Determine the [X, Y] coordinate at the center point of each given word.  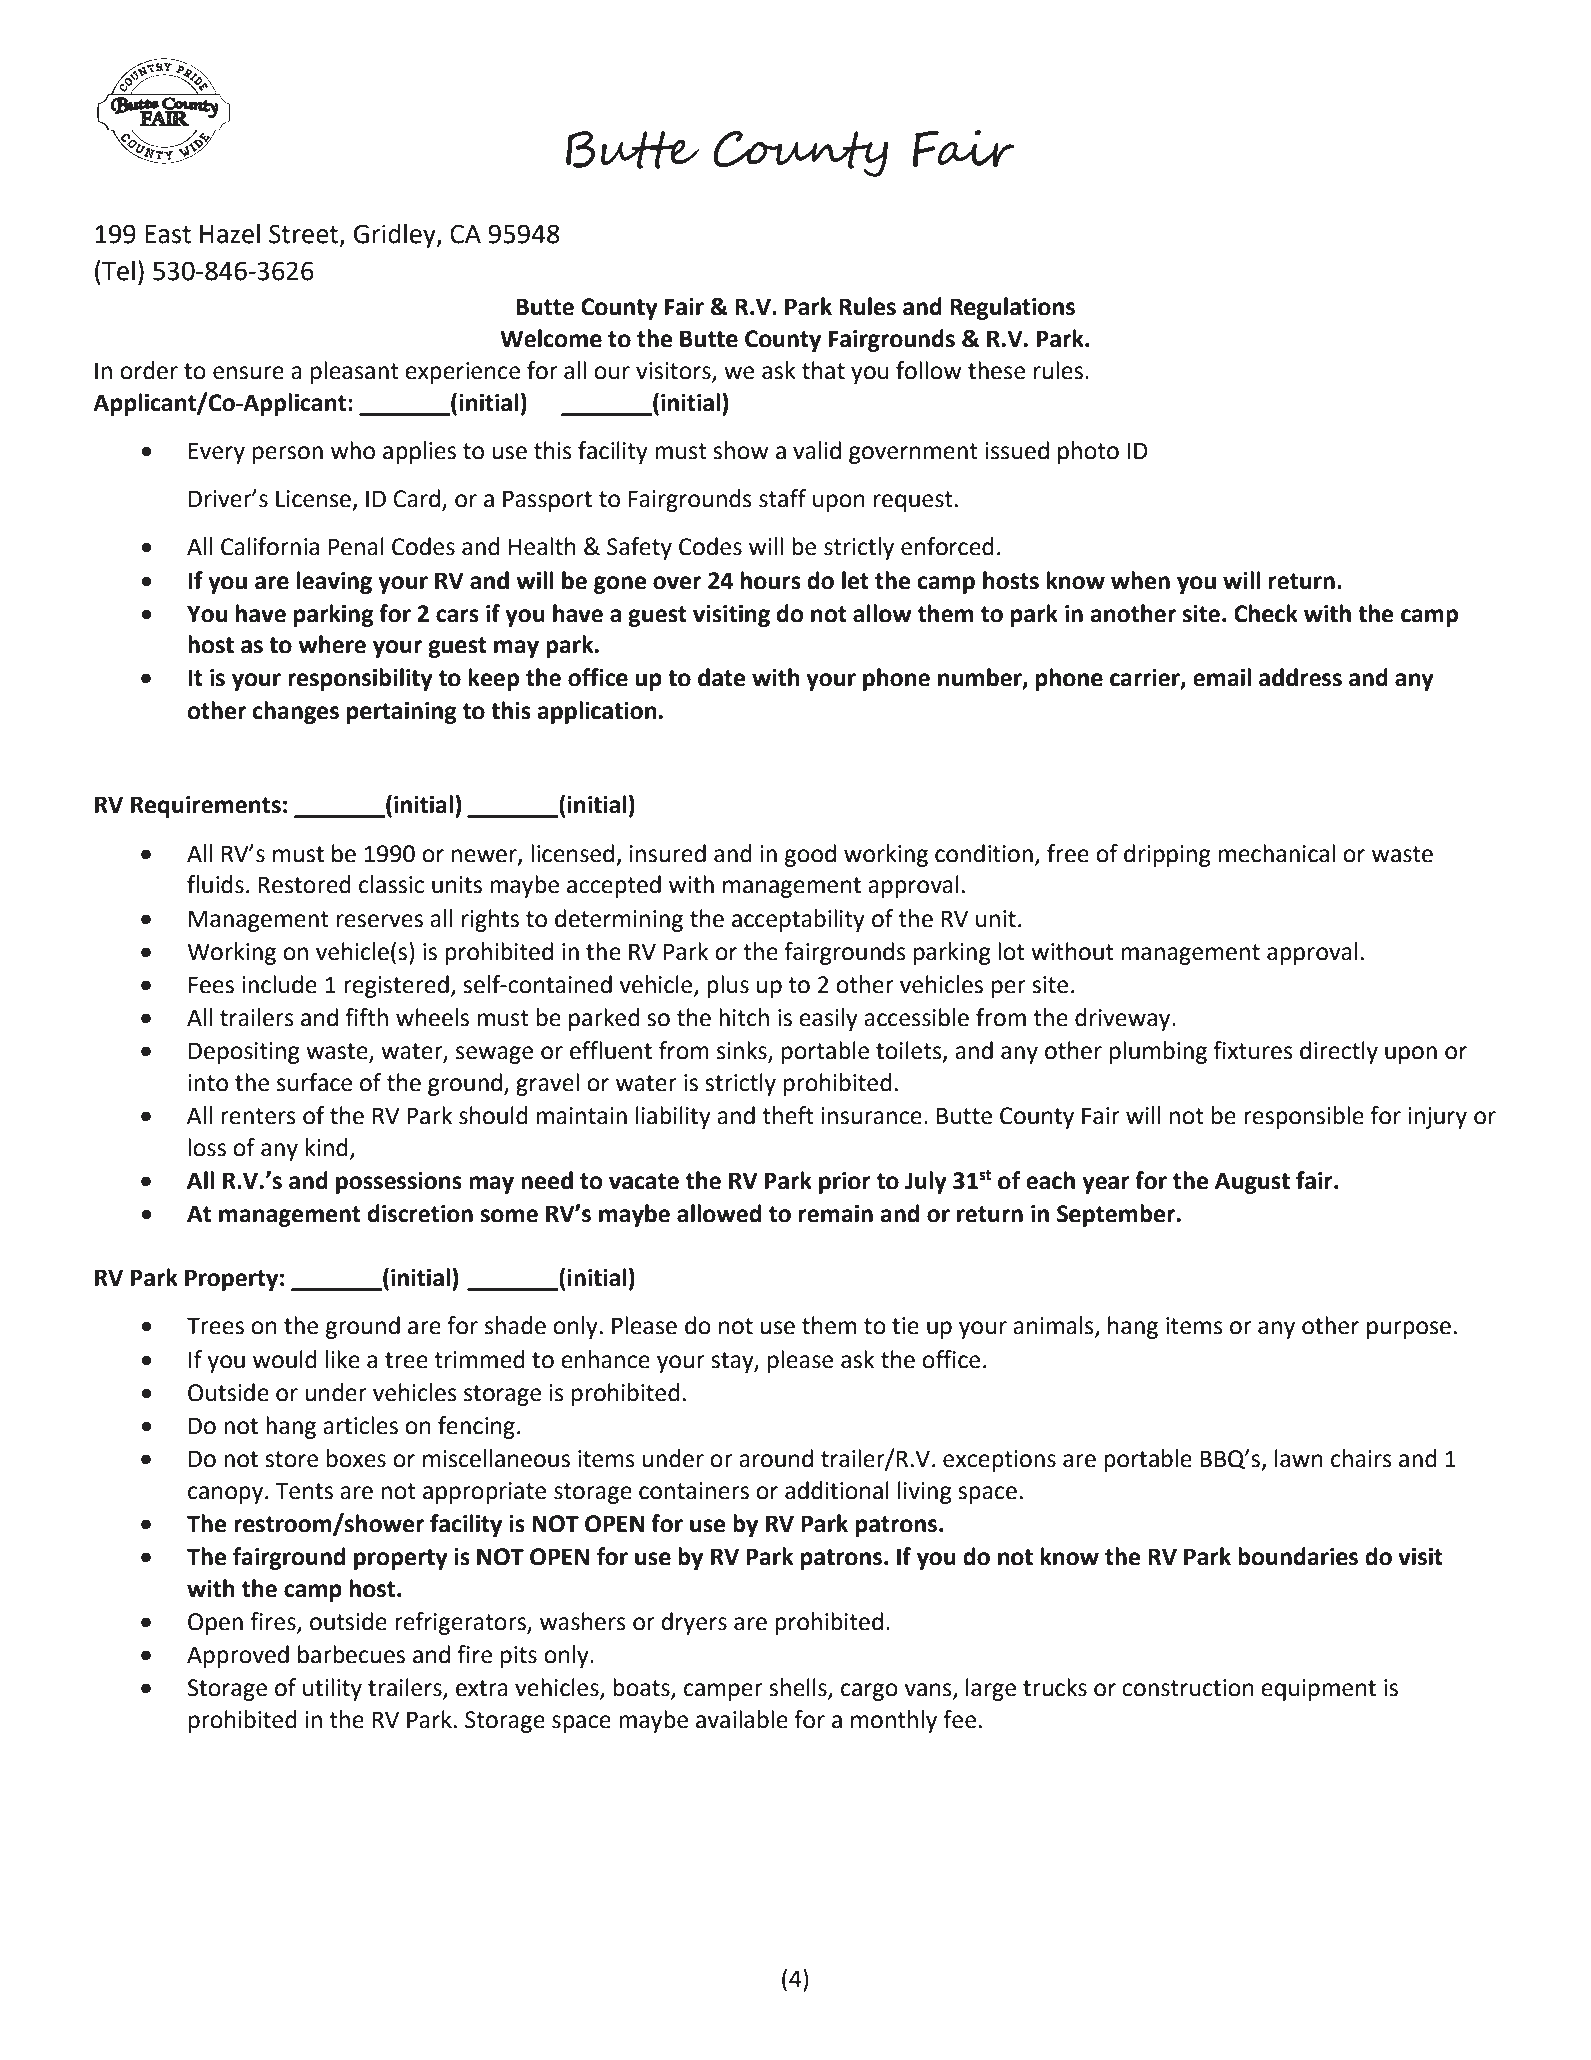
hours [771, 580]
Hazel [230, 234]
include [279, 984]
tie [905, 1326]
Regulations [1012, 308]
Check [1266, 613]
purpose [1409, 1330]
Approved [238, 1656]
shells [799, 1688]
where [332, 644]
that [823, 370]
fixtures [1253, 1050]
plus [728, 986]
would [285, 1359]
